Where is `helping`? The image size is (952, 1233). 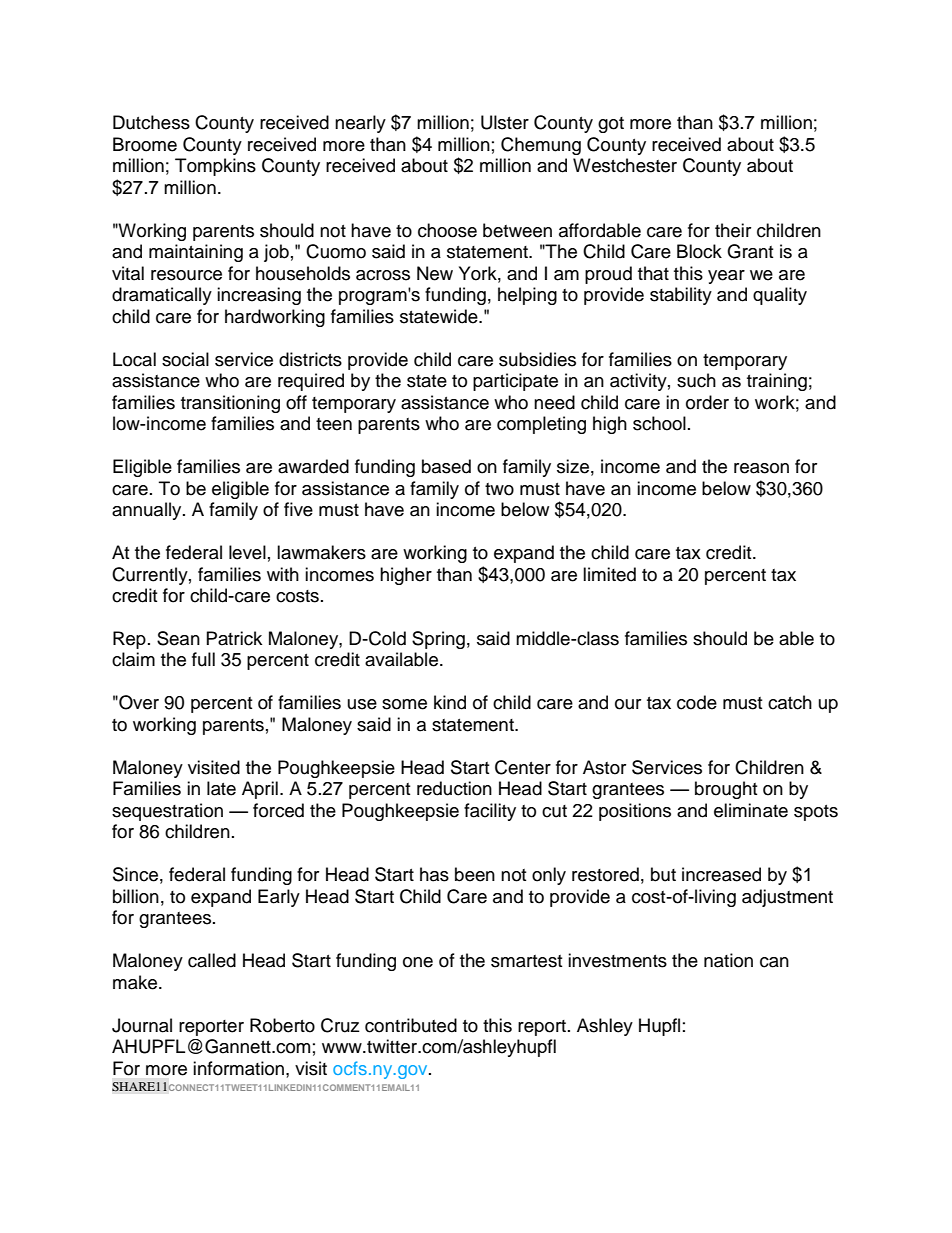
helping is located at coordinates (527, 296).
